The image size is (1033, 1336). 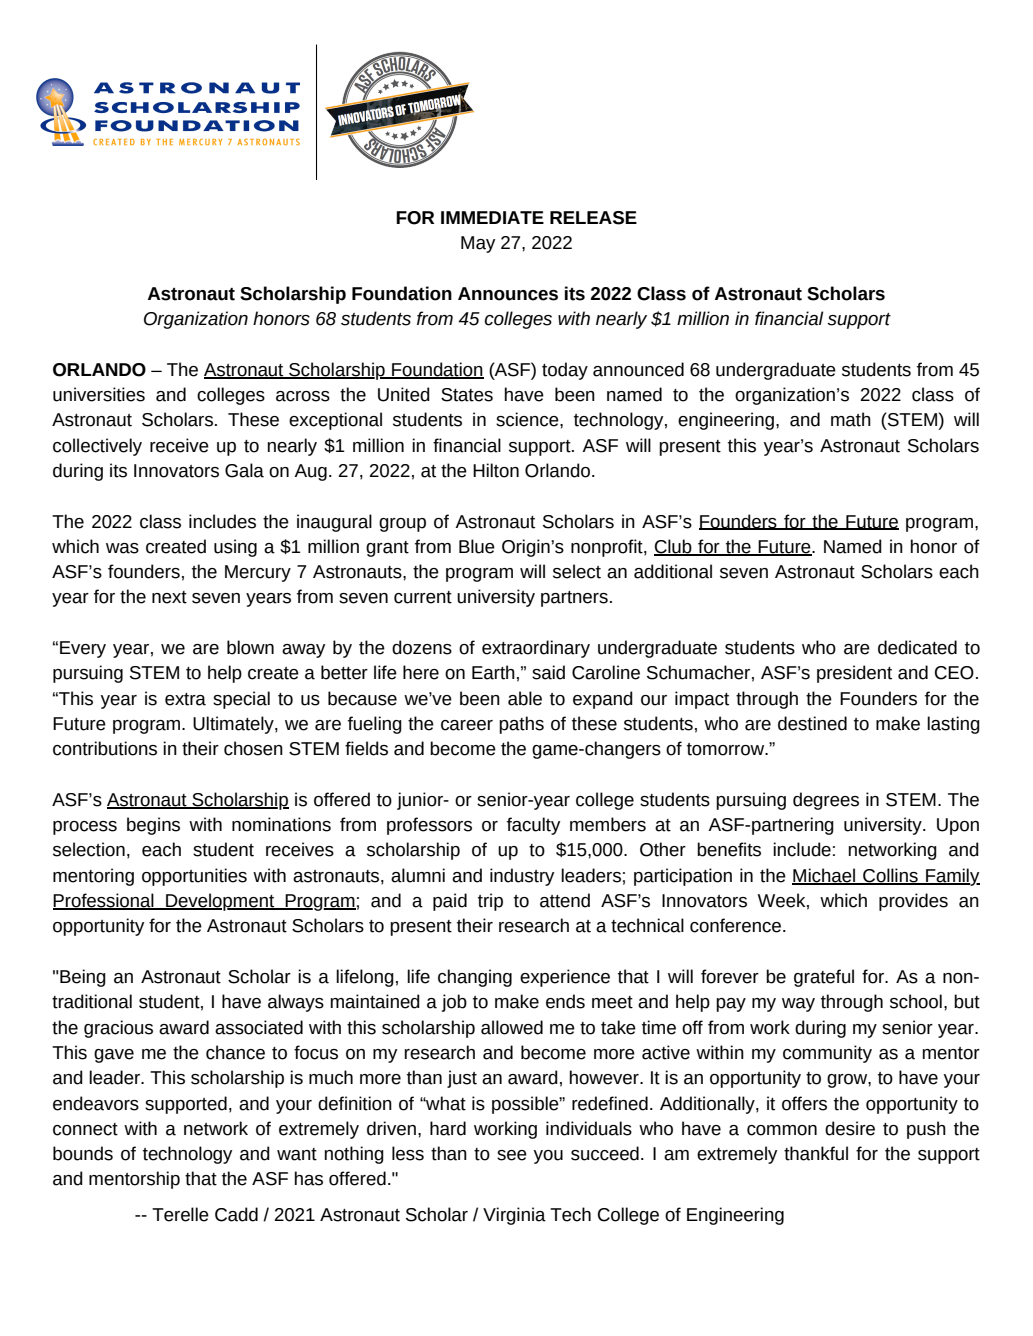 I want to click on paths, so click(x=521, y=725).
